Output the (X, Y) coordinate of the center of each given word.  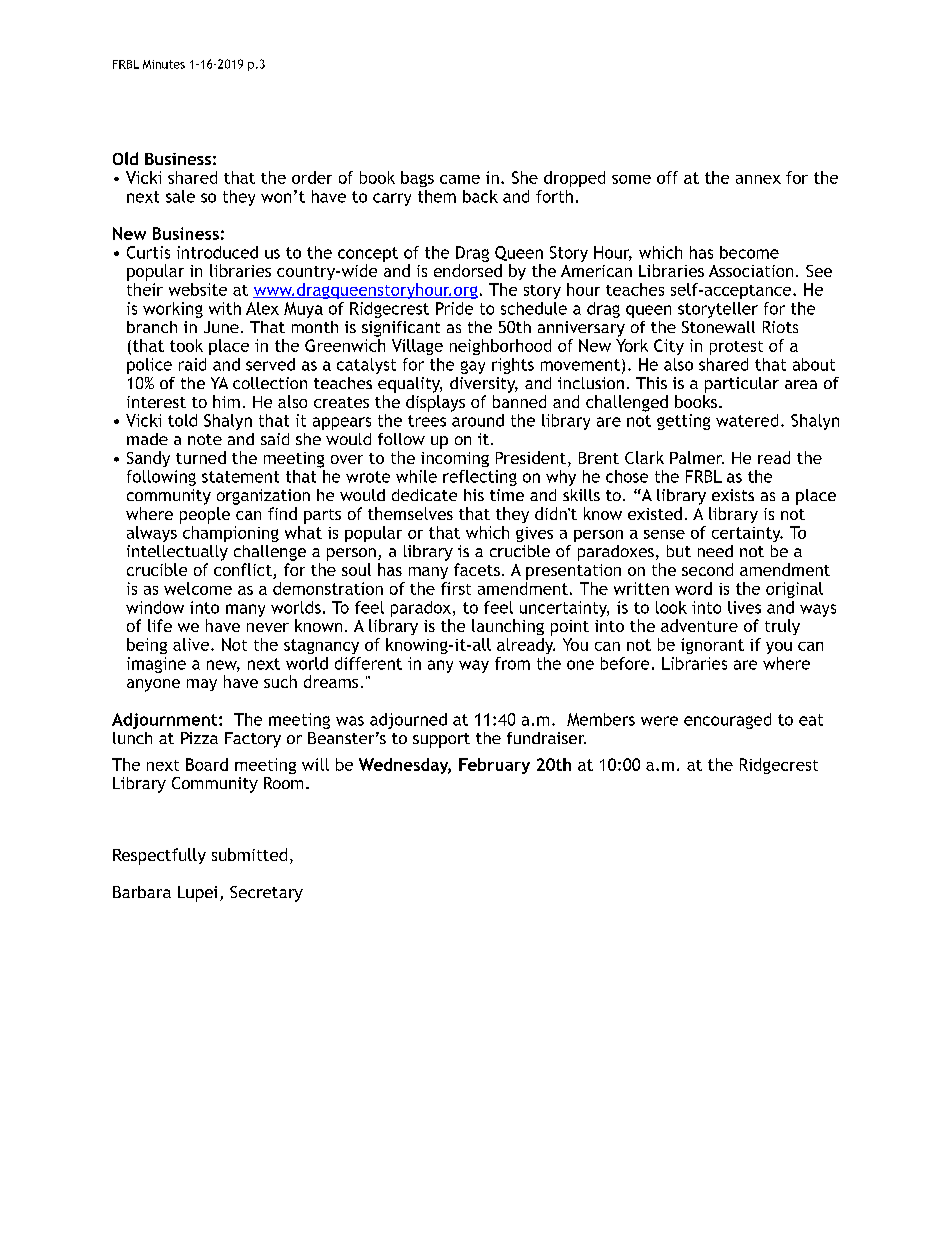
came (460, 179)
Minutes (164, 64)
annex (758, 179)
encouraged (727, 721)
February (494, 766)
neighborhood (500, 347)
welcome (198, 588)
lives (744, 607)
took (186, 345)
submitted (249, 854)
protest (736, 348)
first (456, 588)
